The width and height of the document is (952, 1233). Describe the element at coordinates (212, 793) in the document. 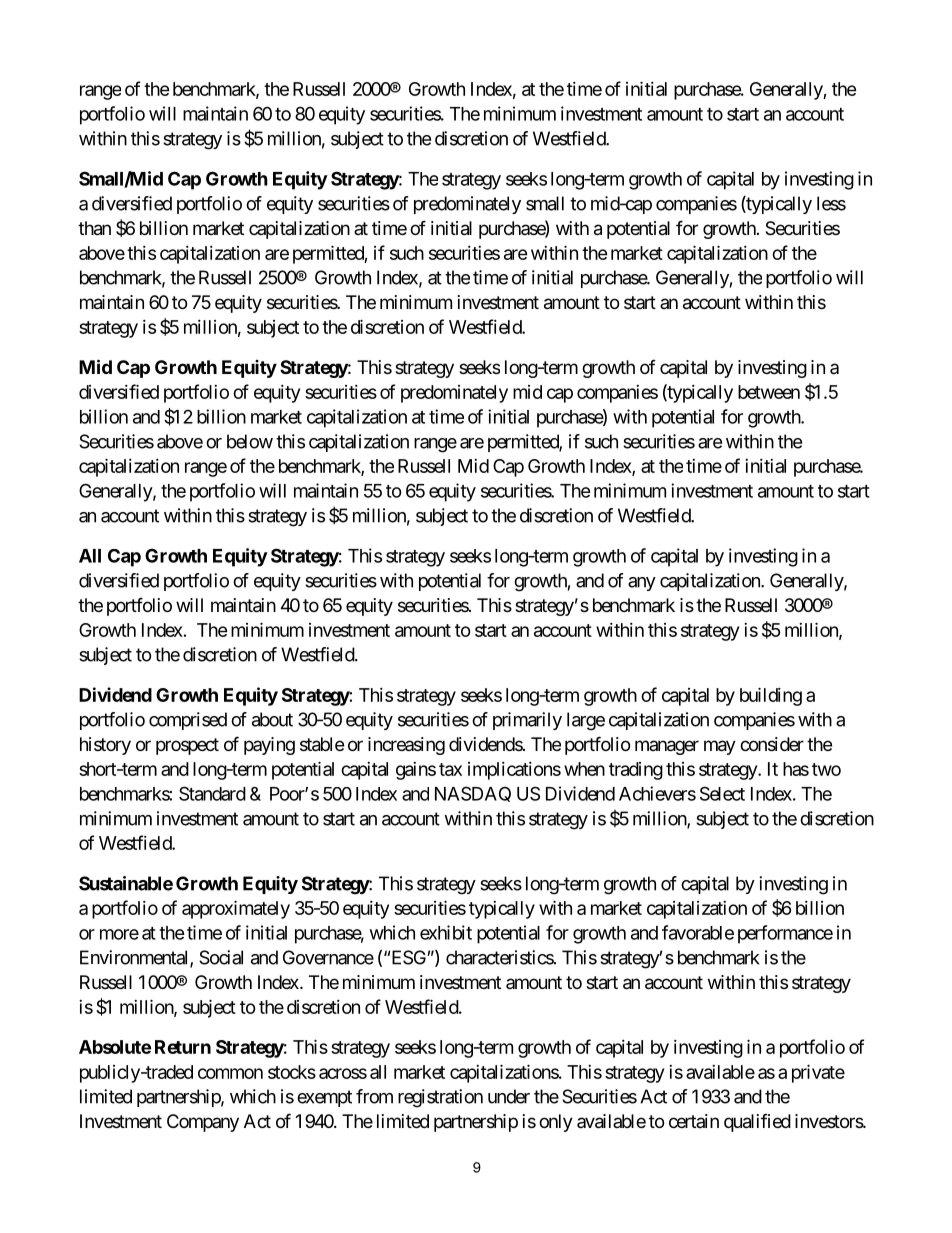

I see `Standard` at that location.
